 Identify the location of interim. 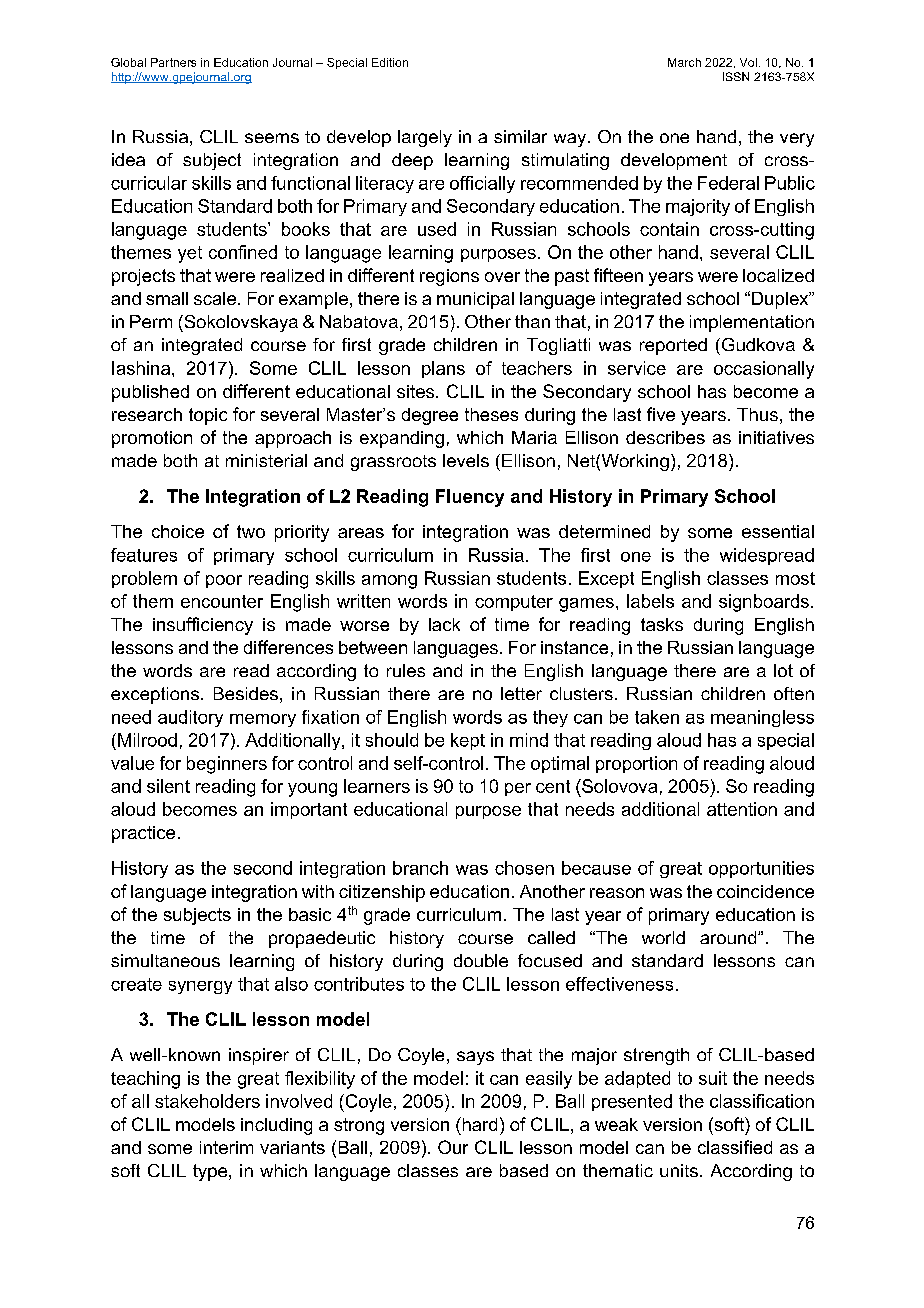
(226, 1147).
